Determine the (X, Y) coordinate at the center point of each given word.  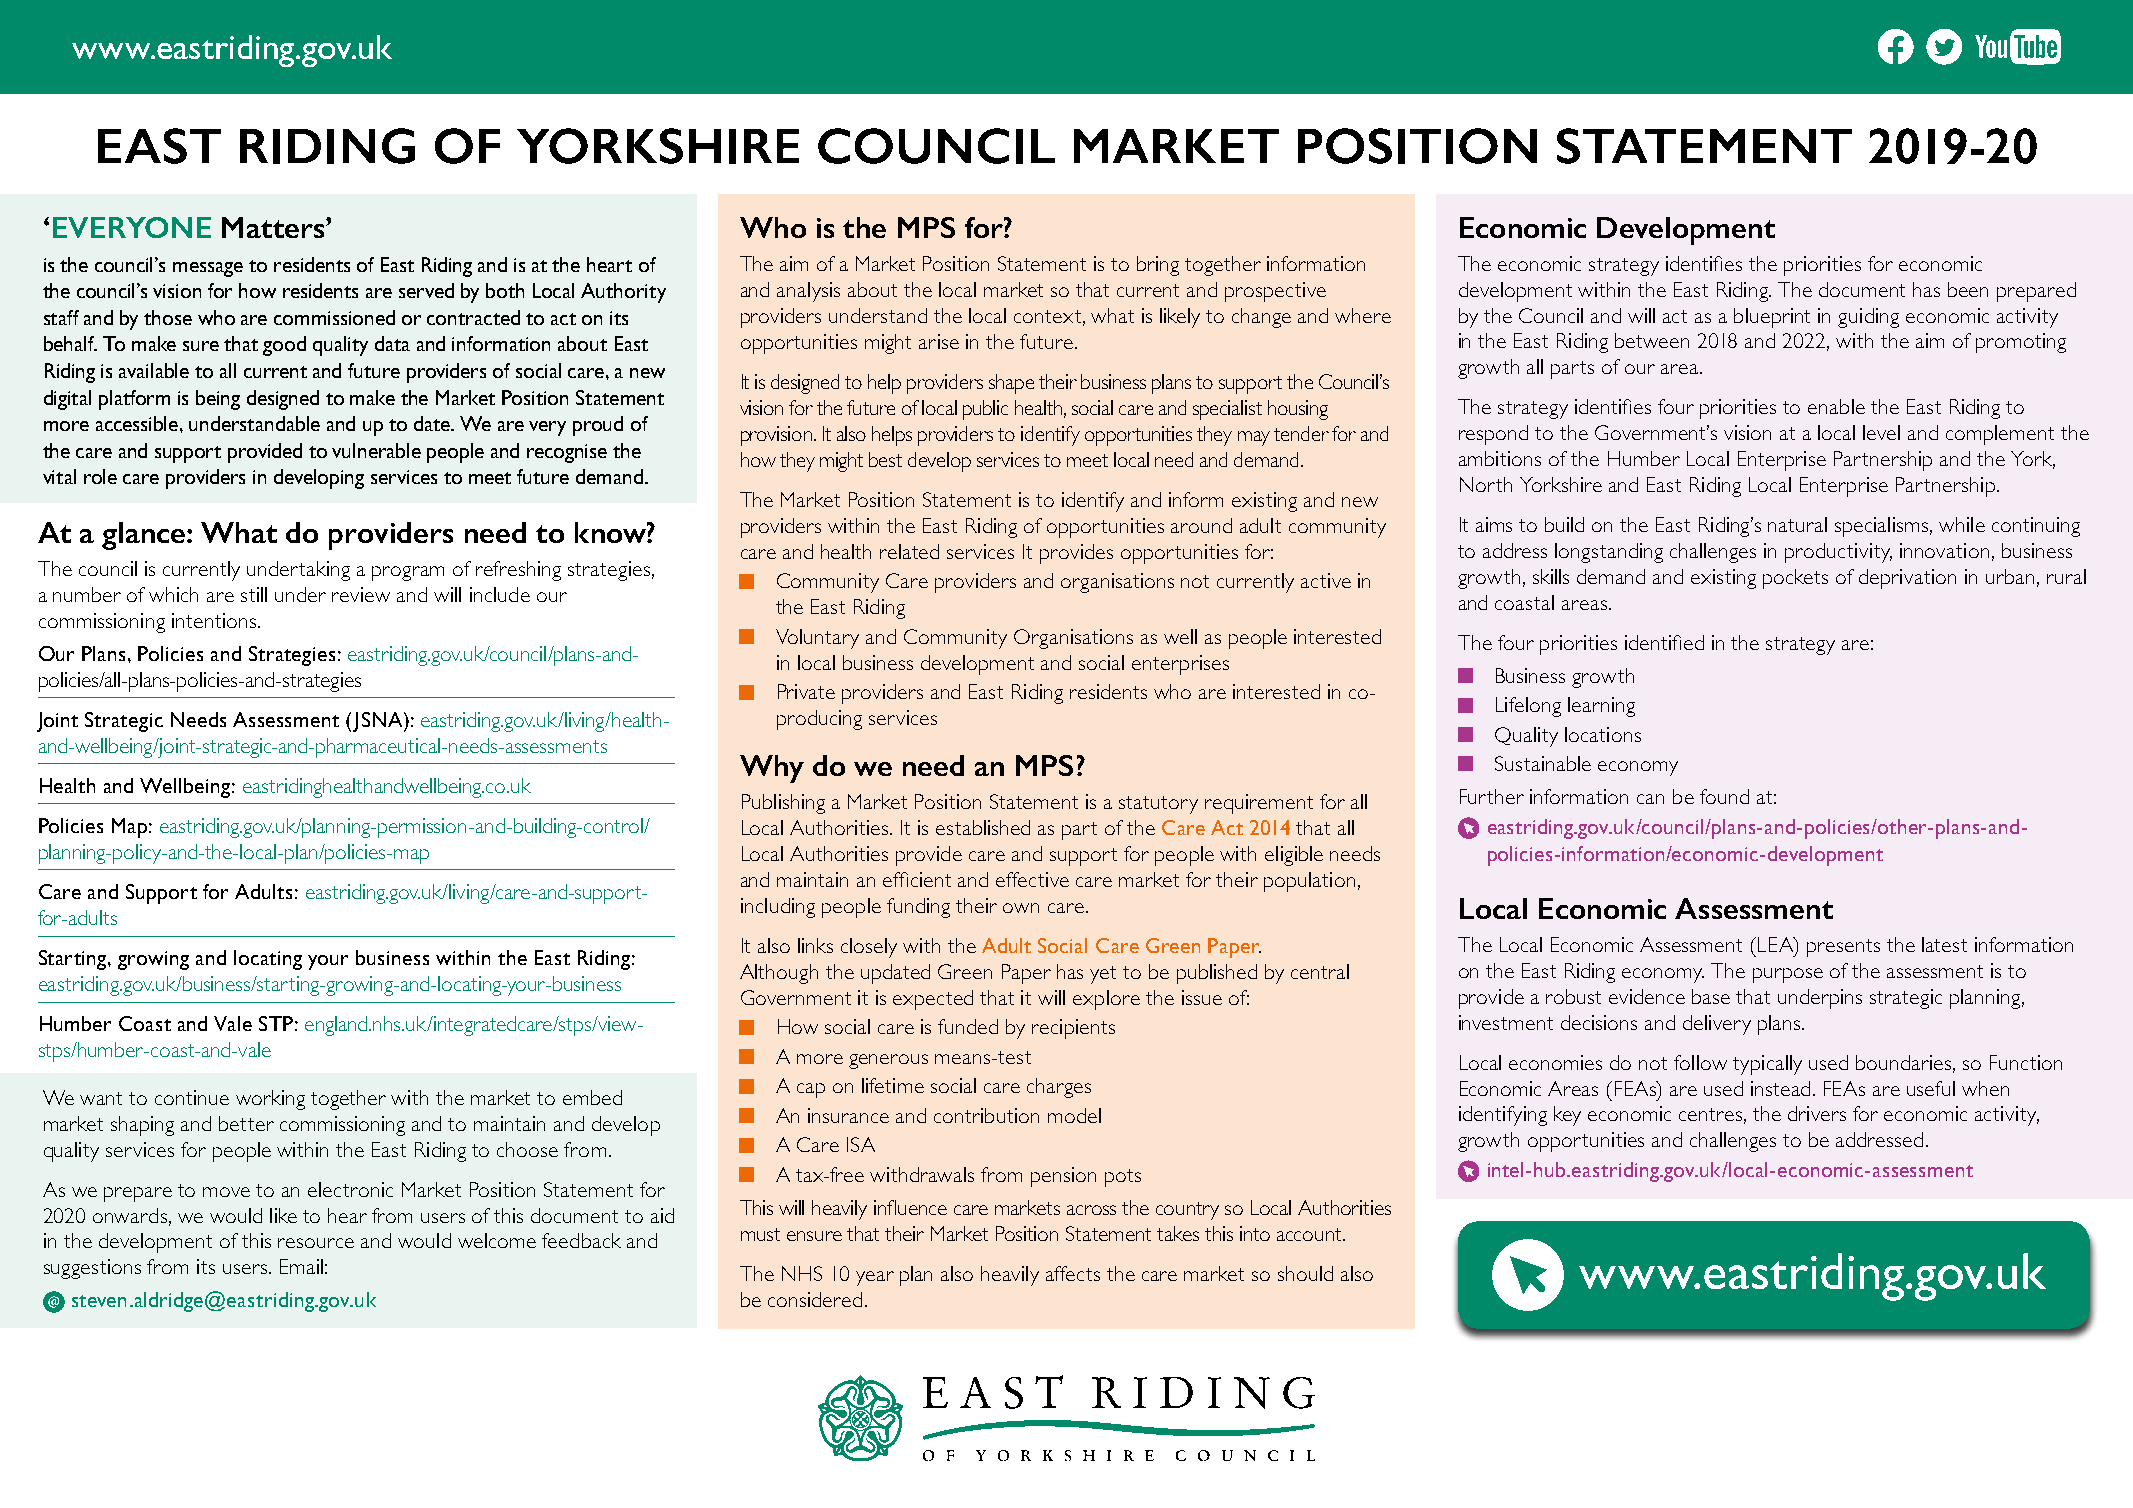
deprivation (1907, 579)
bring (1158, 266)
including (778, 908)
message (208, 269)
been (1968, 289)
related (909, 551)
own (1021, 908)
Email (301, 1266)
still (254, 594)
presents (1843, 948)
